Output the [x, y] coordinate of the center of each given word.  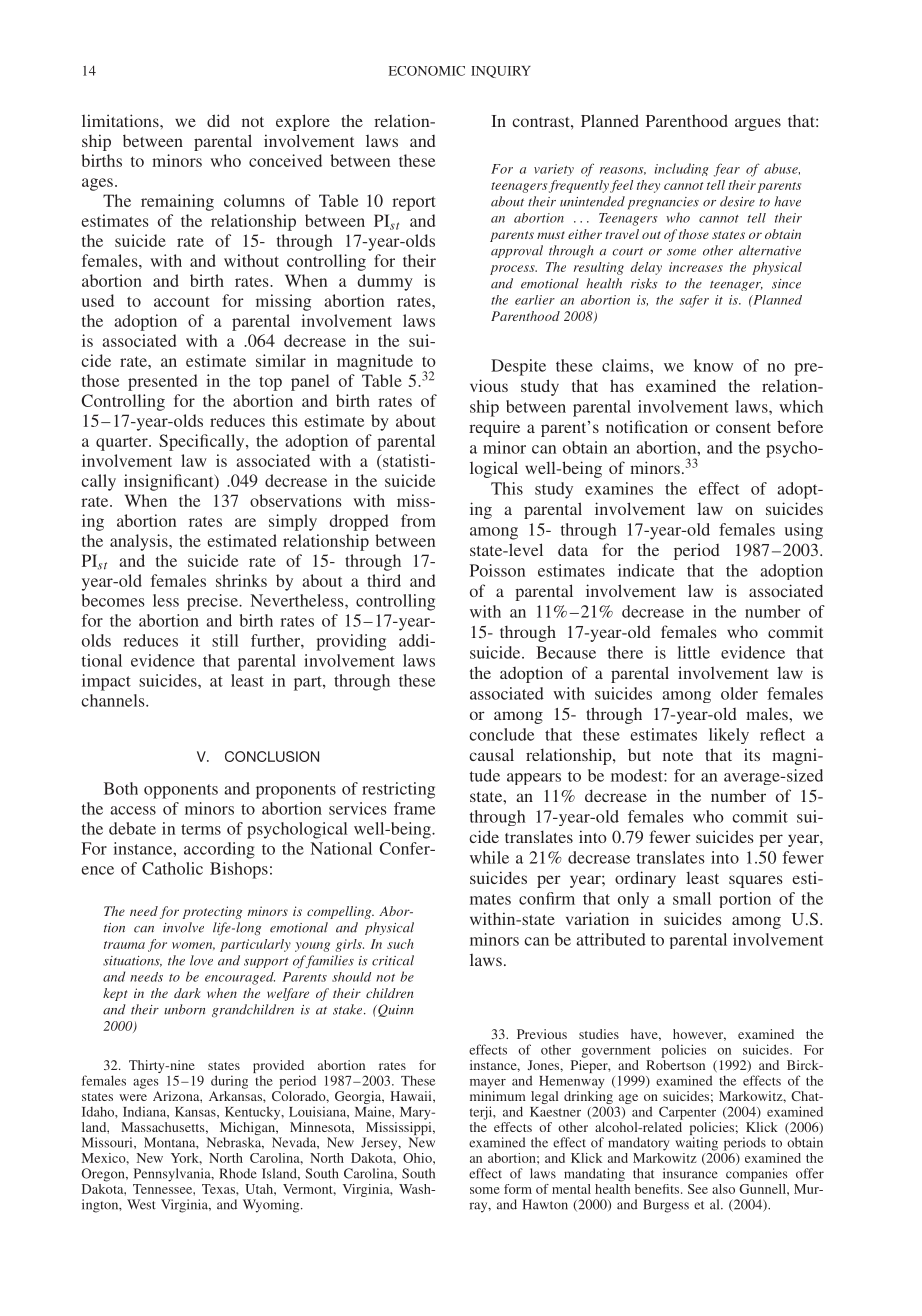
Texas [219, 1189]
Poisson [497, 570]
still [225, 640]
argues [758, 124]
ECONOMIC [427, 71]
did [218, 120]
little [694, 652]
